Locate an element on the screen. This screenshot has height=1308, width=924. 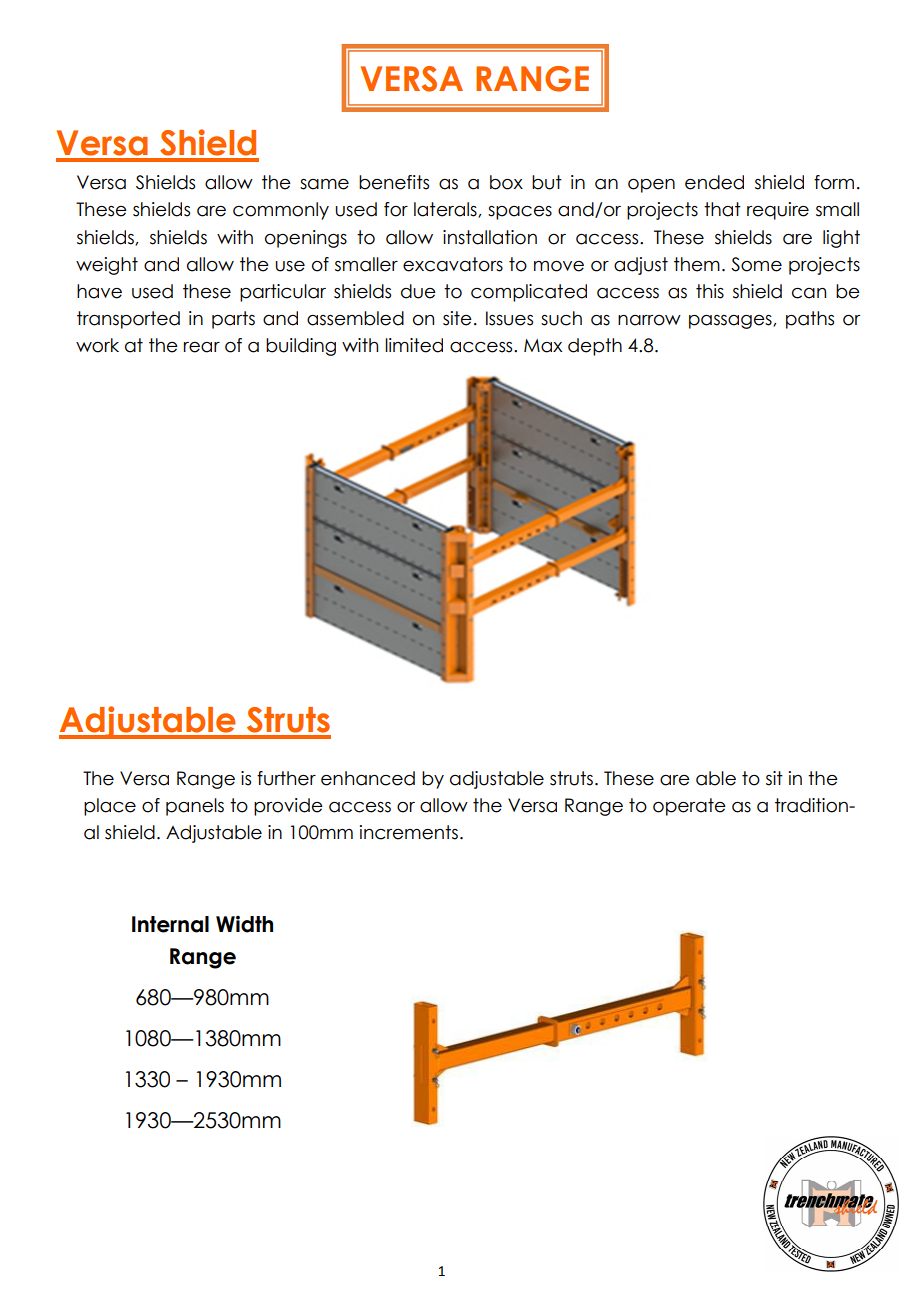
enhanced is located at coordinates (368, 778).
